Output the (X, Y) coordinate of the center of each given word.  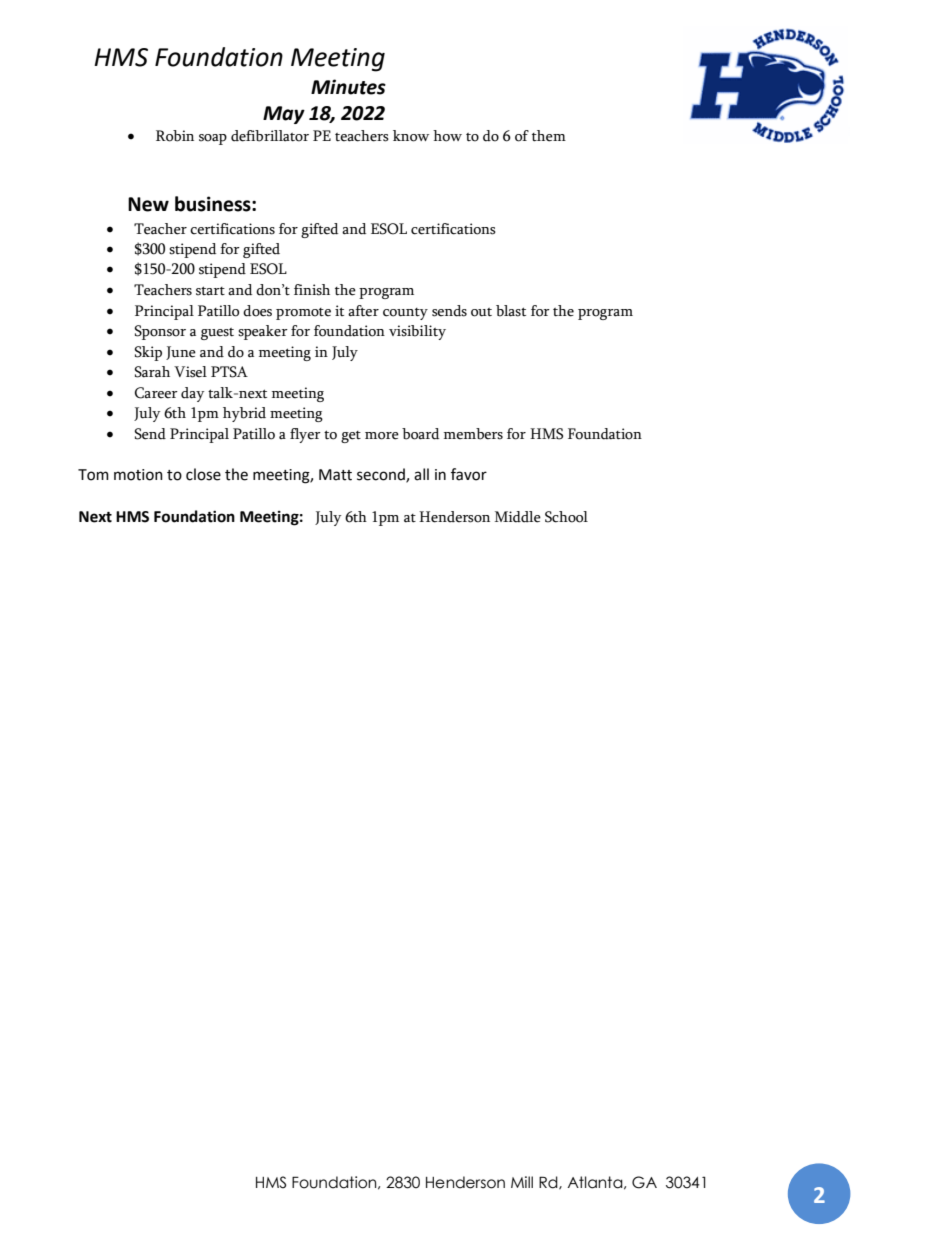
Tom (93, 475)
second (382, 475)
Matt (335, 475)
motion (138, 475)
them (549, 136)
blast (511, 311)
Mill (522, 1182)
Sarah (152, 372)
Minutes (348, 87)
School (566, 517)
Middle (518, 517)
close (203, 474)
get (351, 437)
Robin (175, 136)
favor (469, 474)
